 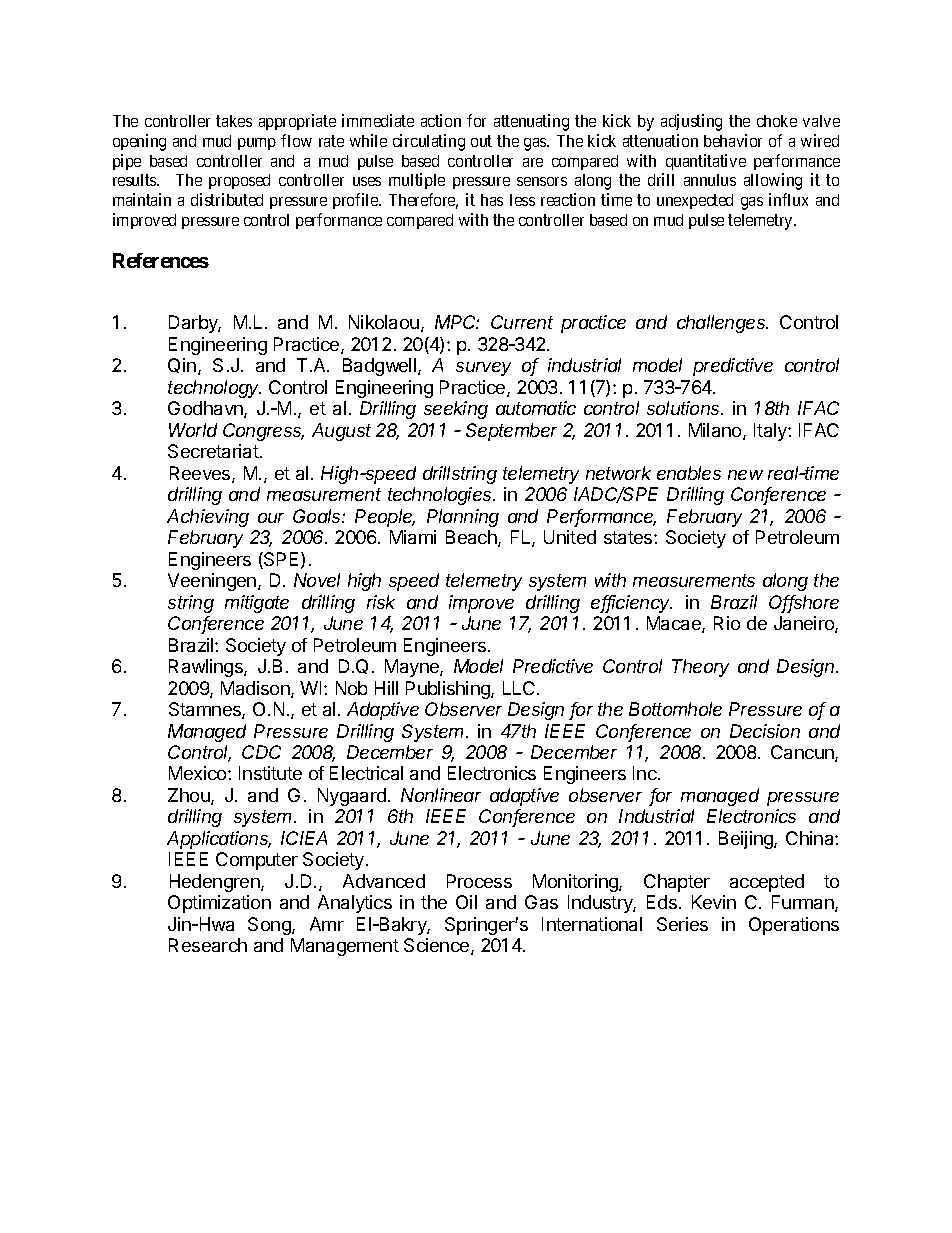 What do you see at coordinates (429, 142) in the document?
I see `circulating` at bounding box center [429, 142].
